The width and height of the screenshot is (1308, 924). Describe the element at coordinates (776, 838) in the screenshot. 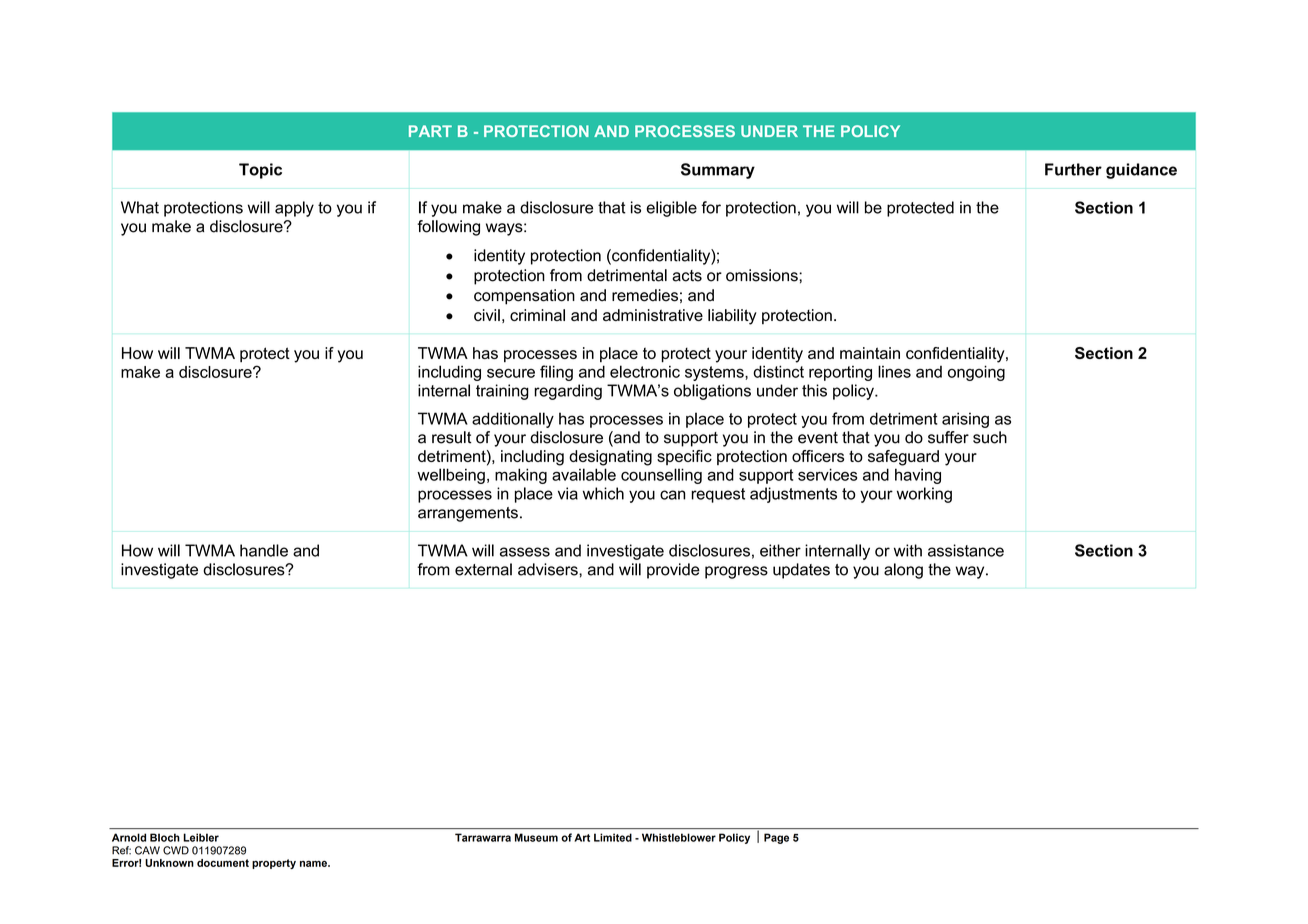

I see `Page` at that location.
